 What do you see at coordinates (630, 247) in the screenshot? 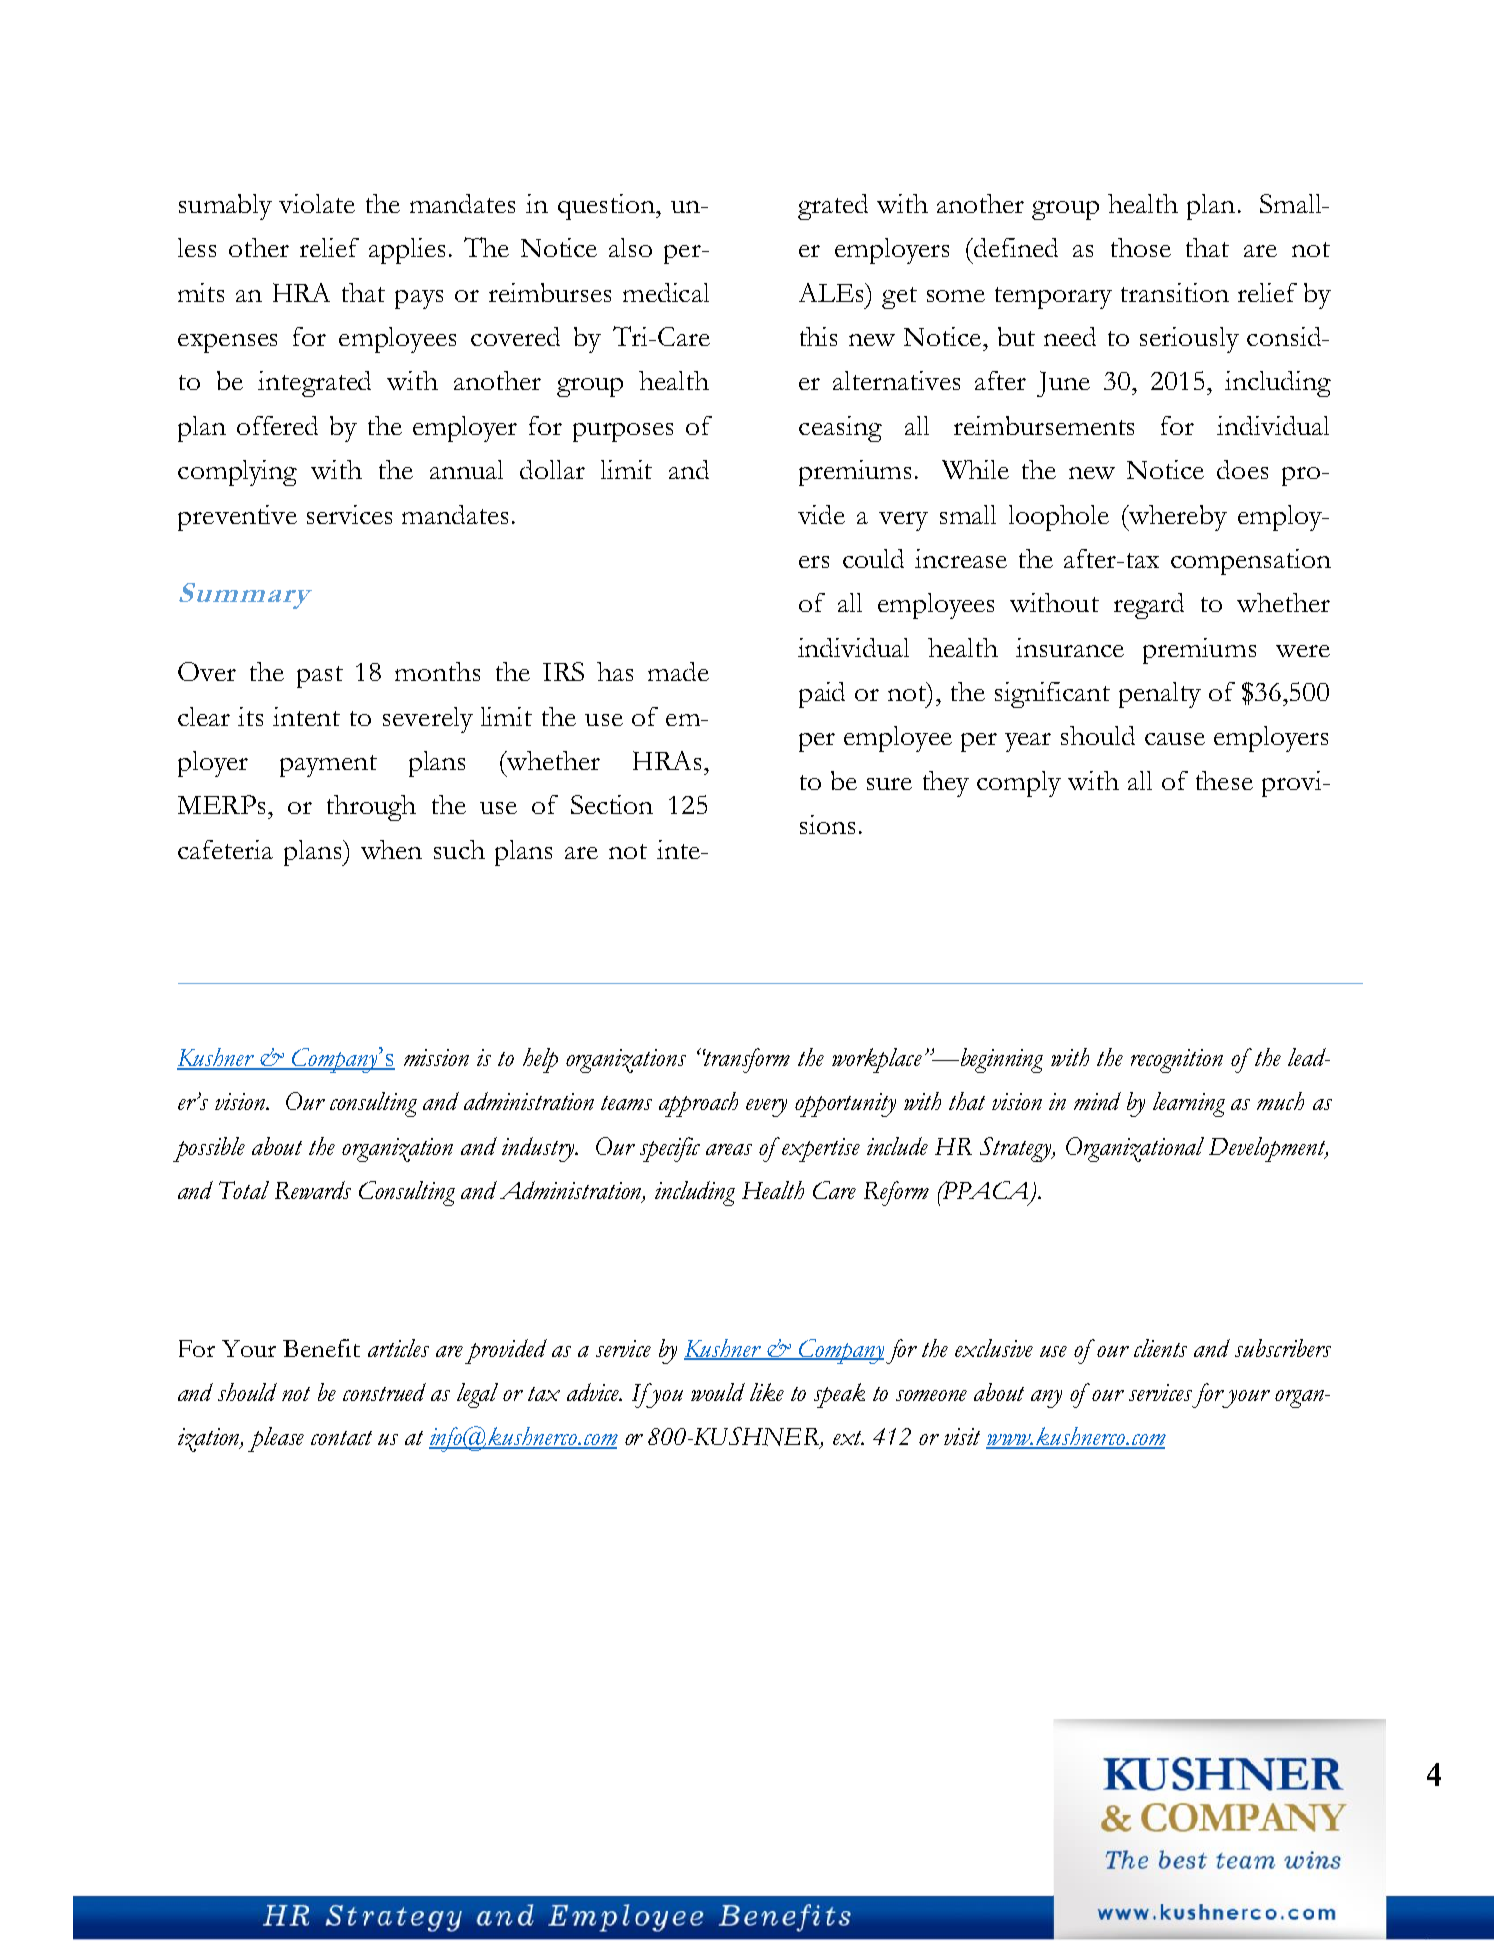
I see `also` at bounding box center [630, 247].
